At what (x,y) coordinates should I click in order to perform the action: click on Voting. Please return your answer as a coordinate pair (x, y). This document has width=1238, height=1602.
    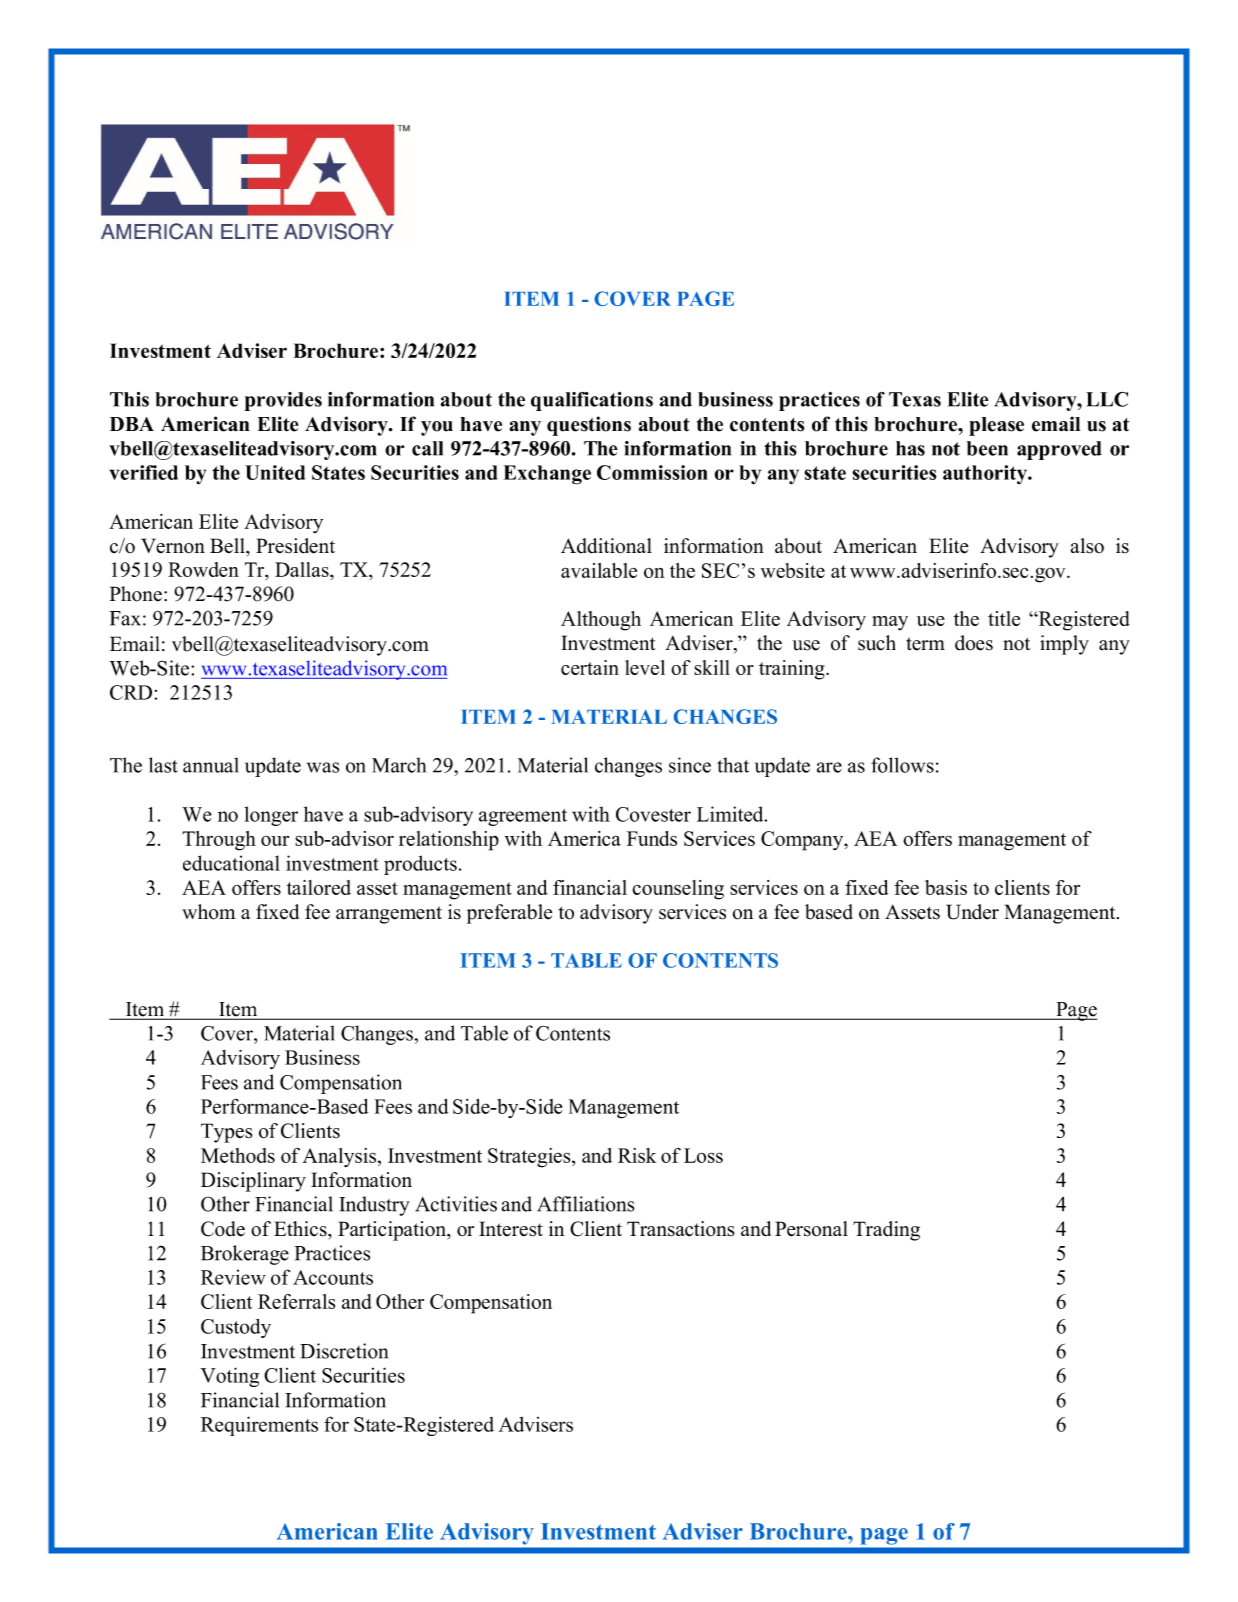
    Looking at the image, I should click on (229, 1377).
